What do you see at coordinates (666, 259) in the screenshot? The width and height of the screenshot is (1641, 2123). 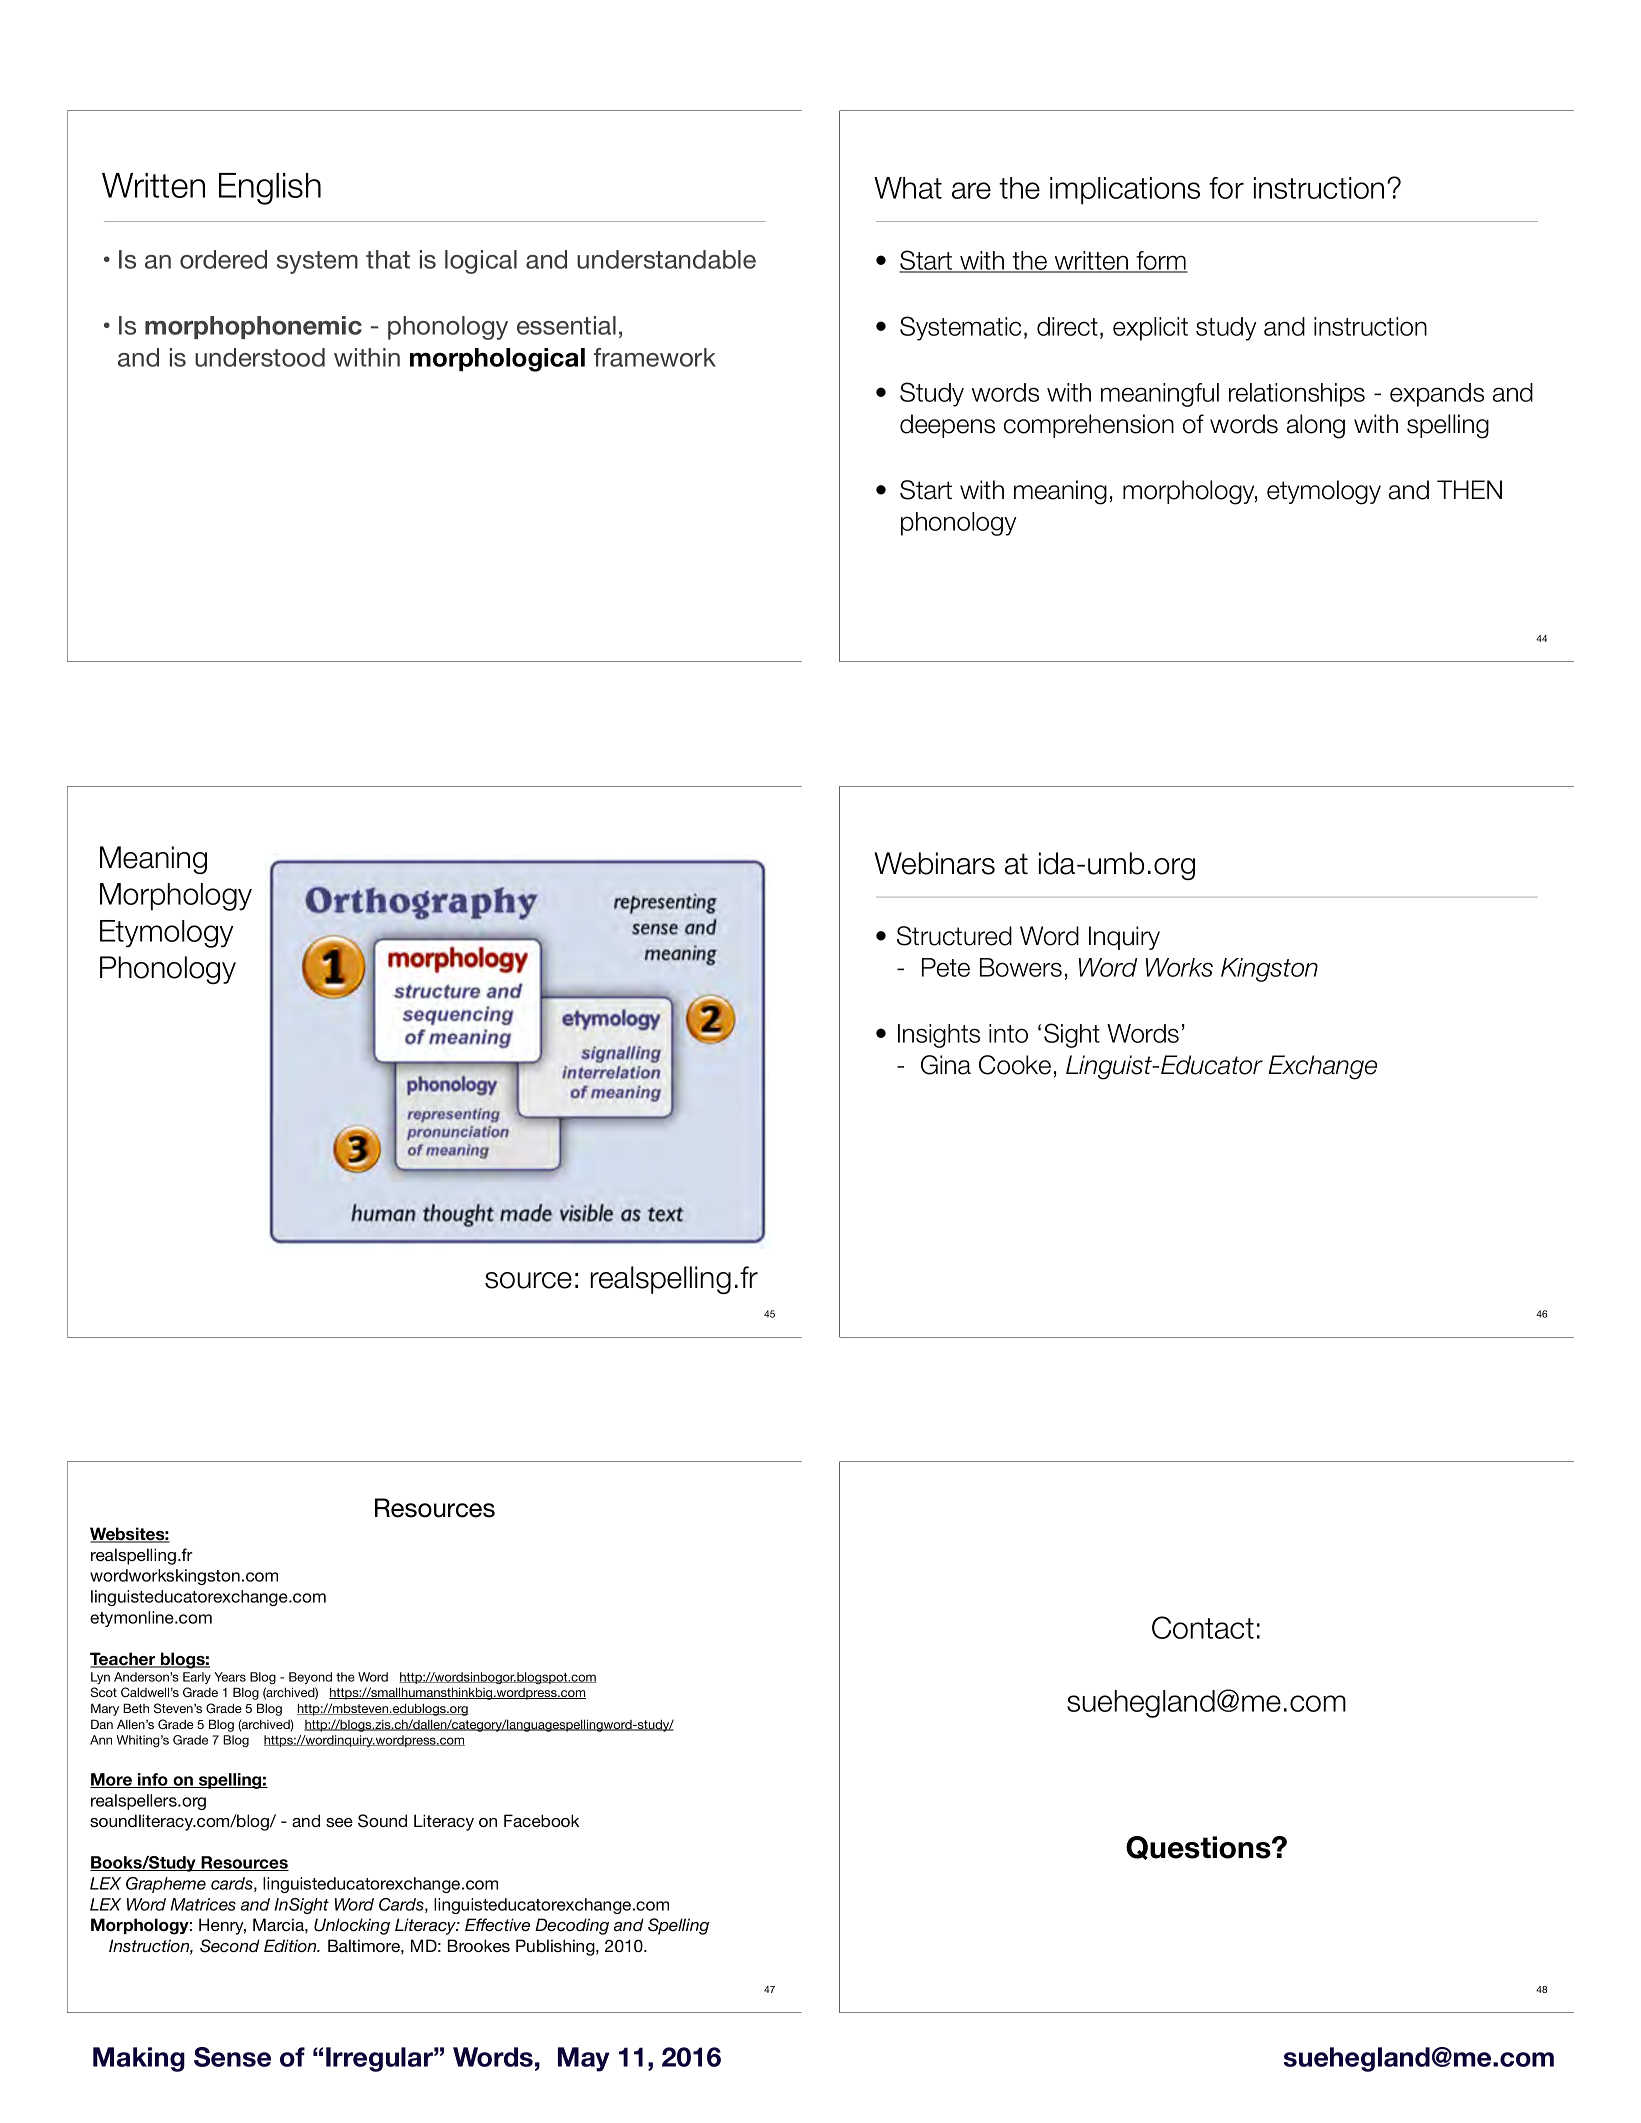 I see `understandable` at bounding box center [666, 259].
